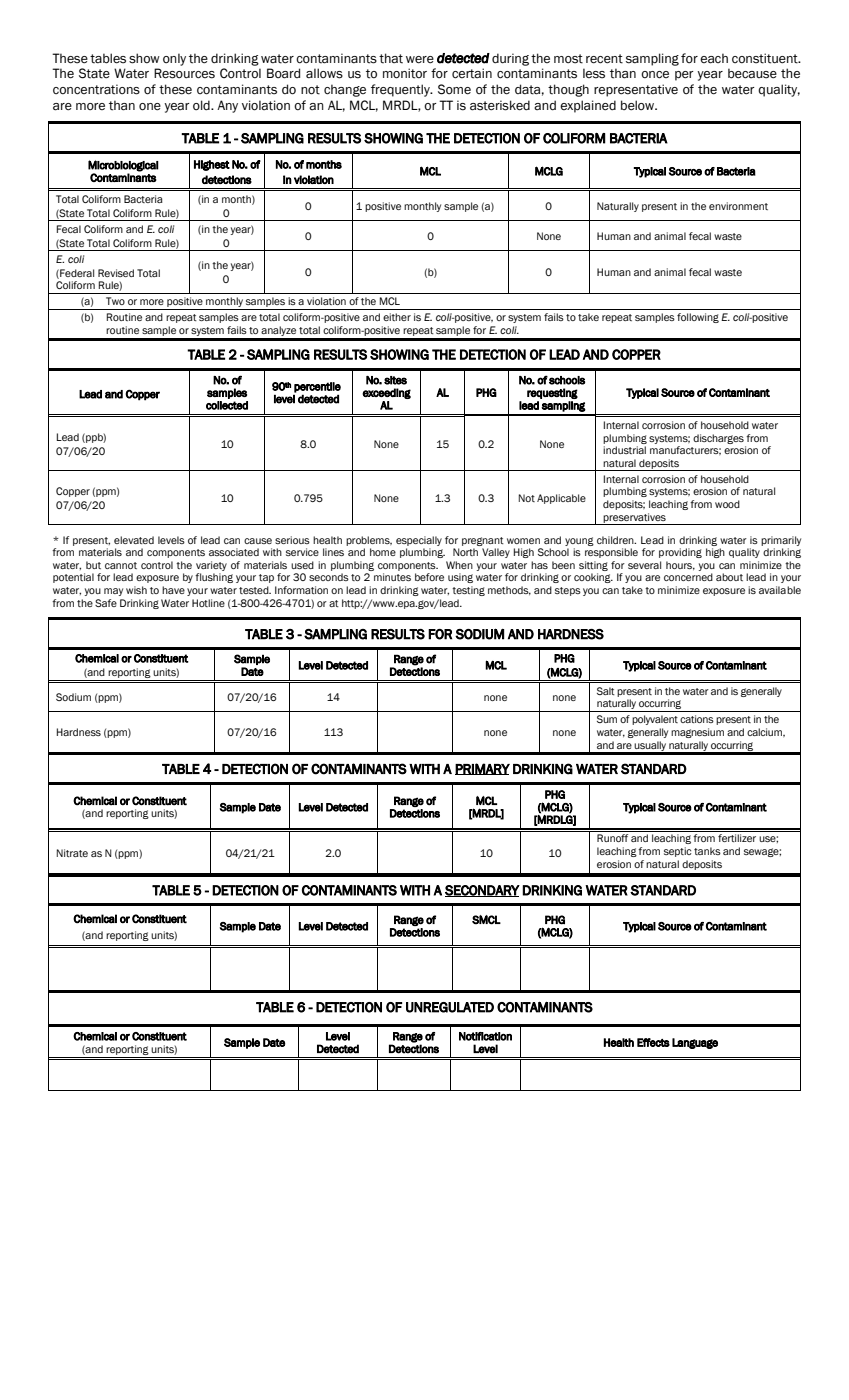  Describe the element at coordinates (227, 405) in the screenshot. I see `collected` at that location.
